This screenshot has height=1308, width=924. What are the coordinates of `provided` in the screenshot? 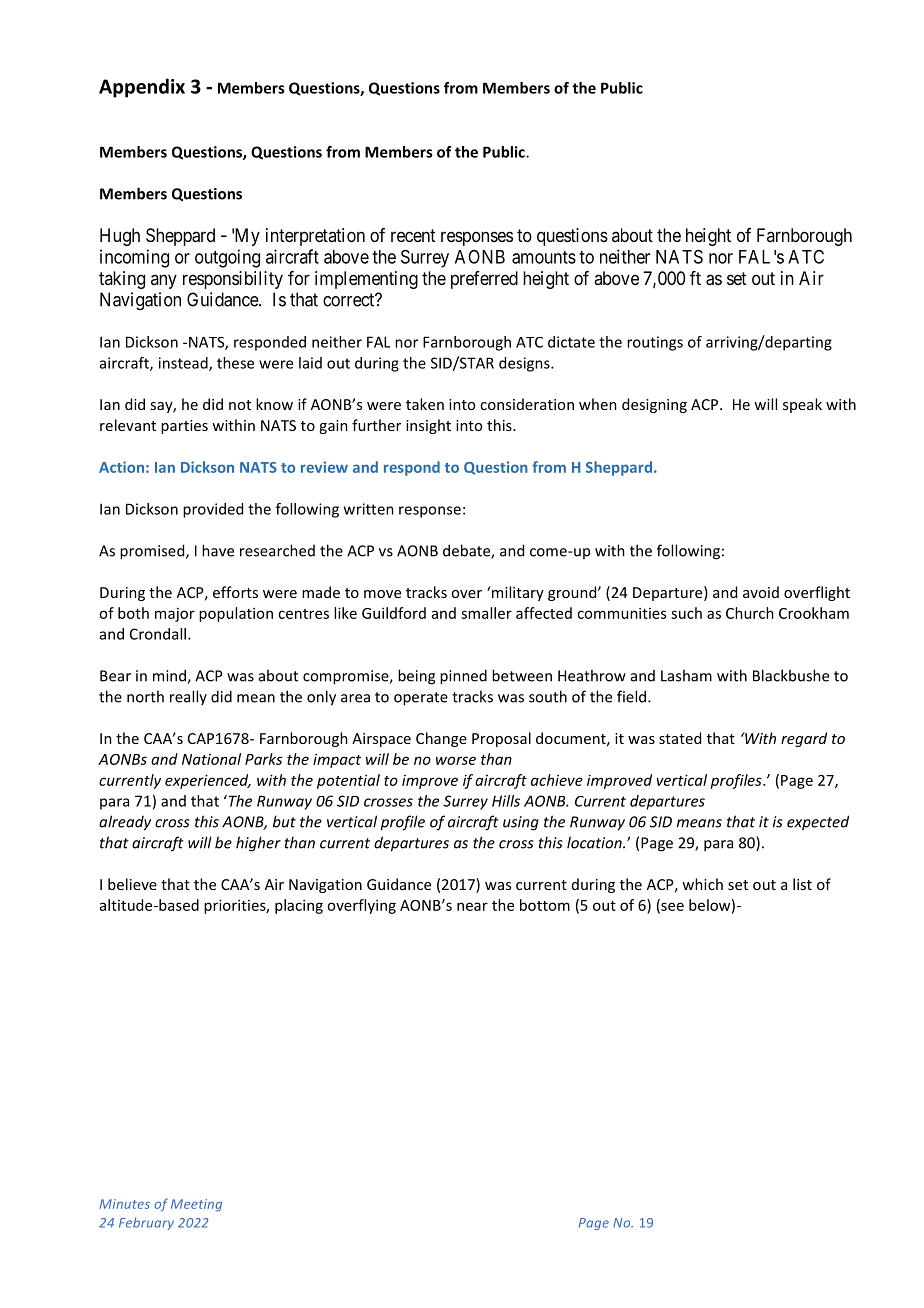 It's located at (213, 510).
